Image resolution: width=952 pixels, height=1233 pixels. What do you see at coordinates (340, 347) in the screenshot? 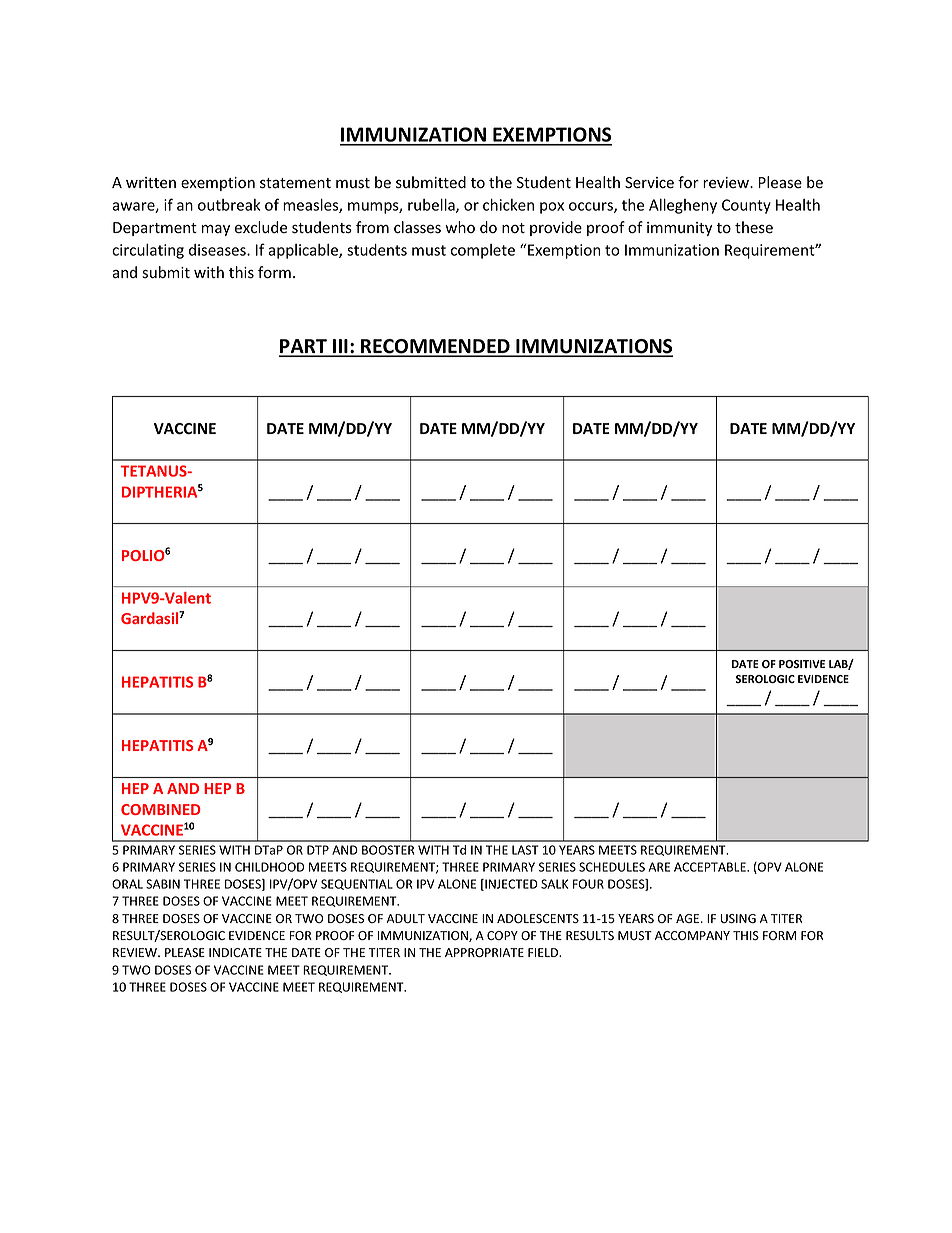
I see `III` at bounding box center [340, 347].
